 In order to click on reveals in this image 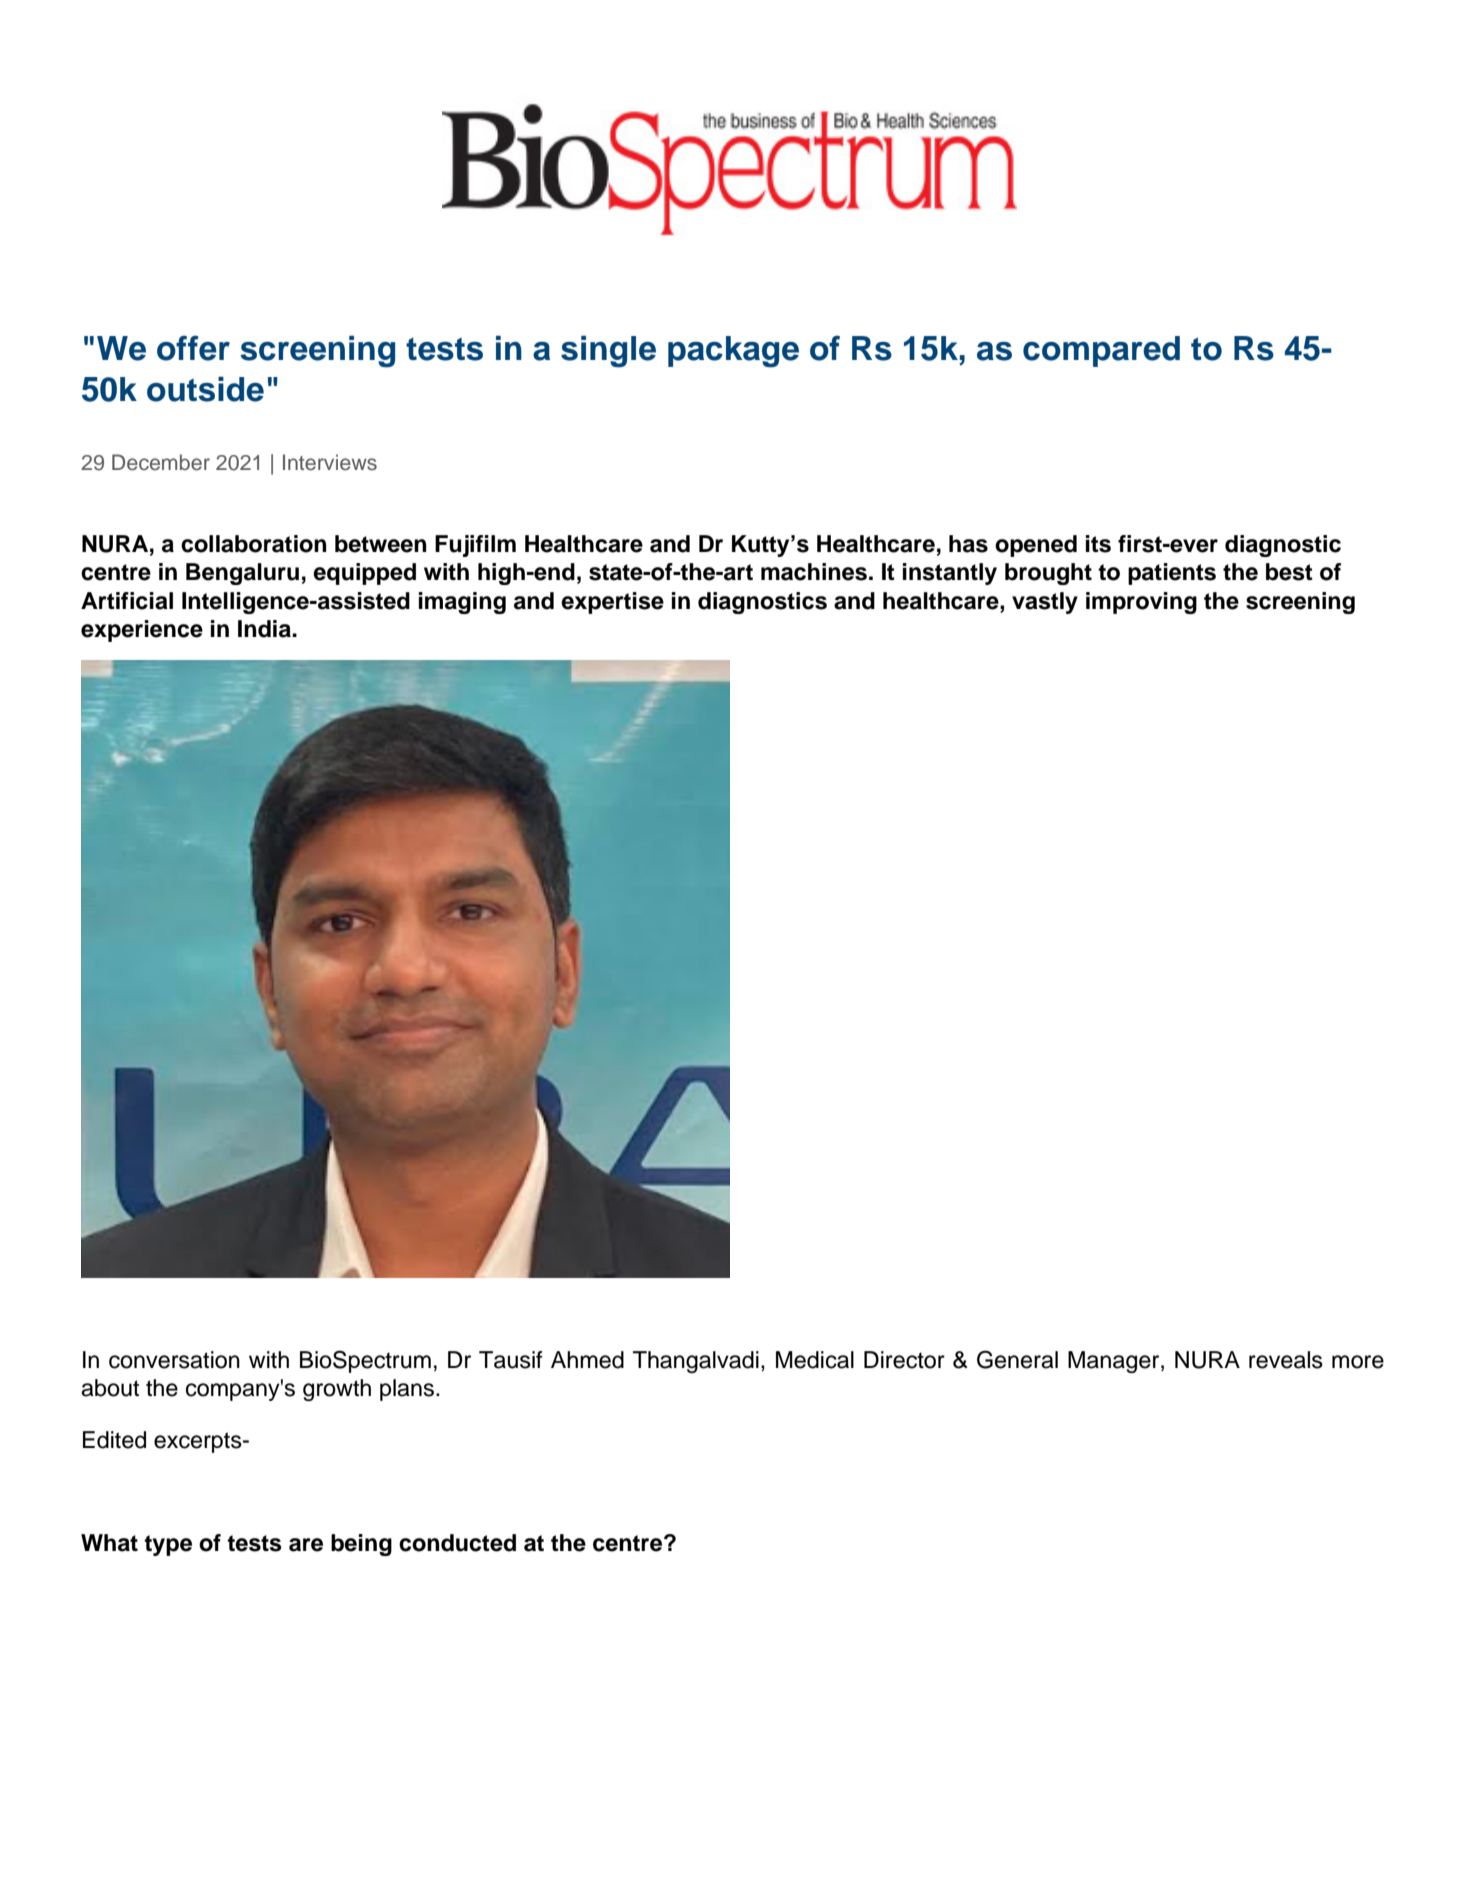, I will do `click(1286, 1360)`.
